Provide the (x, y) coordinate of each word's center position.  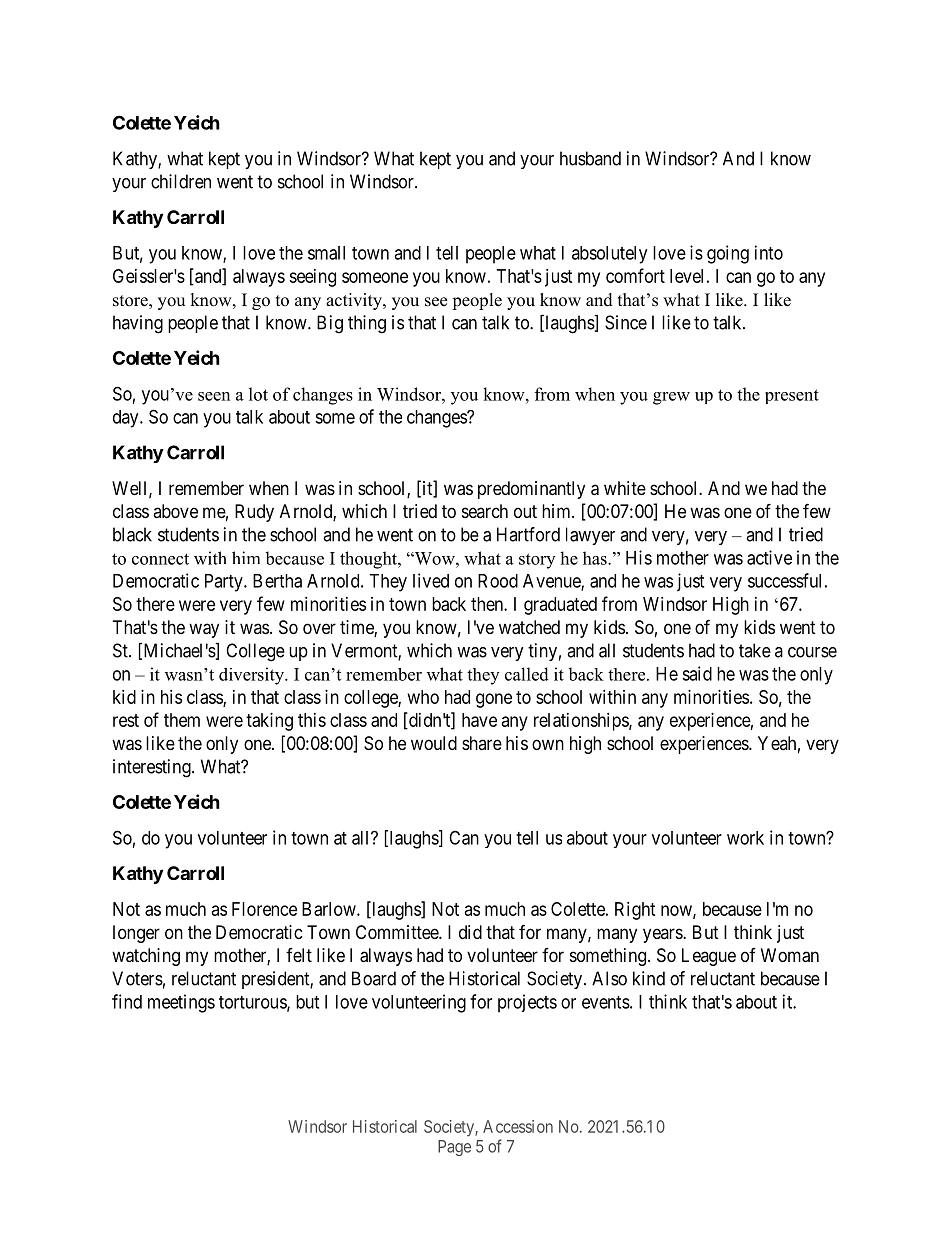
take (755, 650)
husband (590, 158)
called (527, 674)
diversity (252, 676)
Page (454, 1148)
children (181, 181)
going (728, 254)
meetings (181, 1003)
